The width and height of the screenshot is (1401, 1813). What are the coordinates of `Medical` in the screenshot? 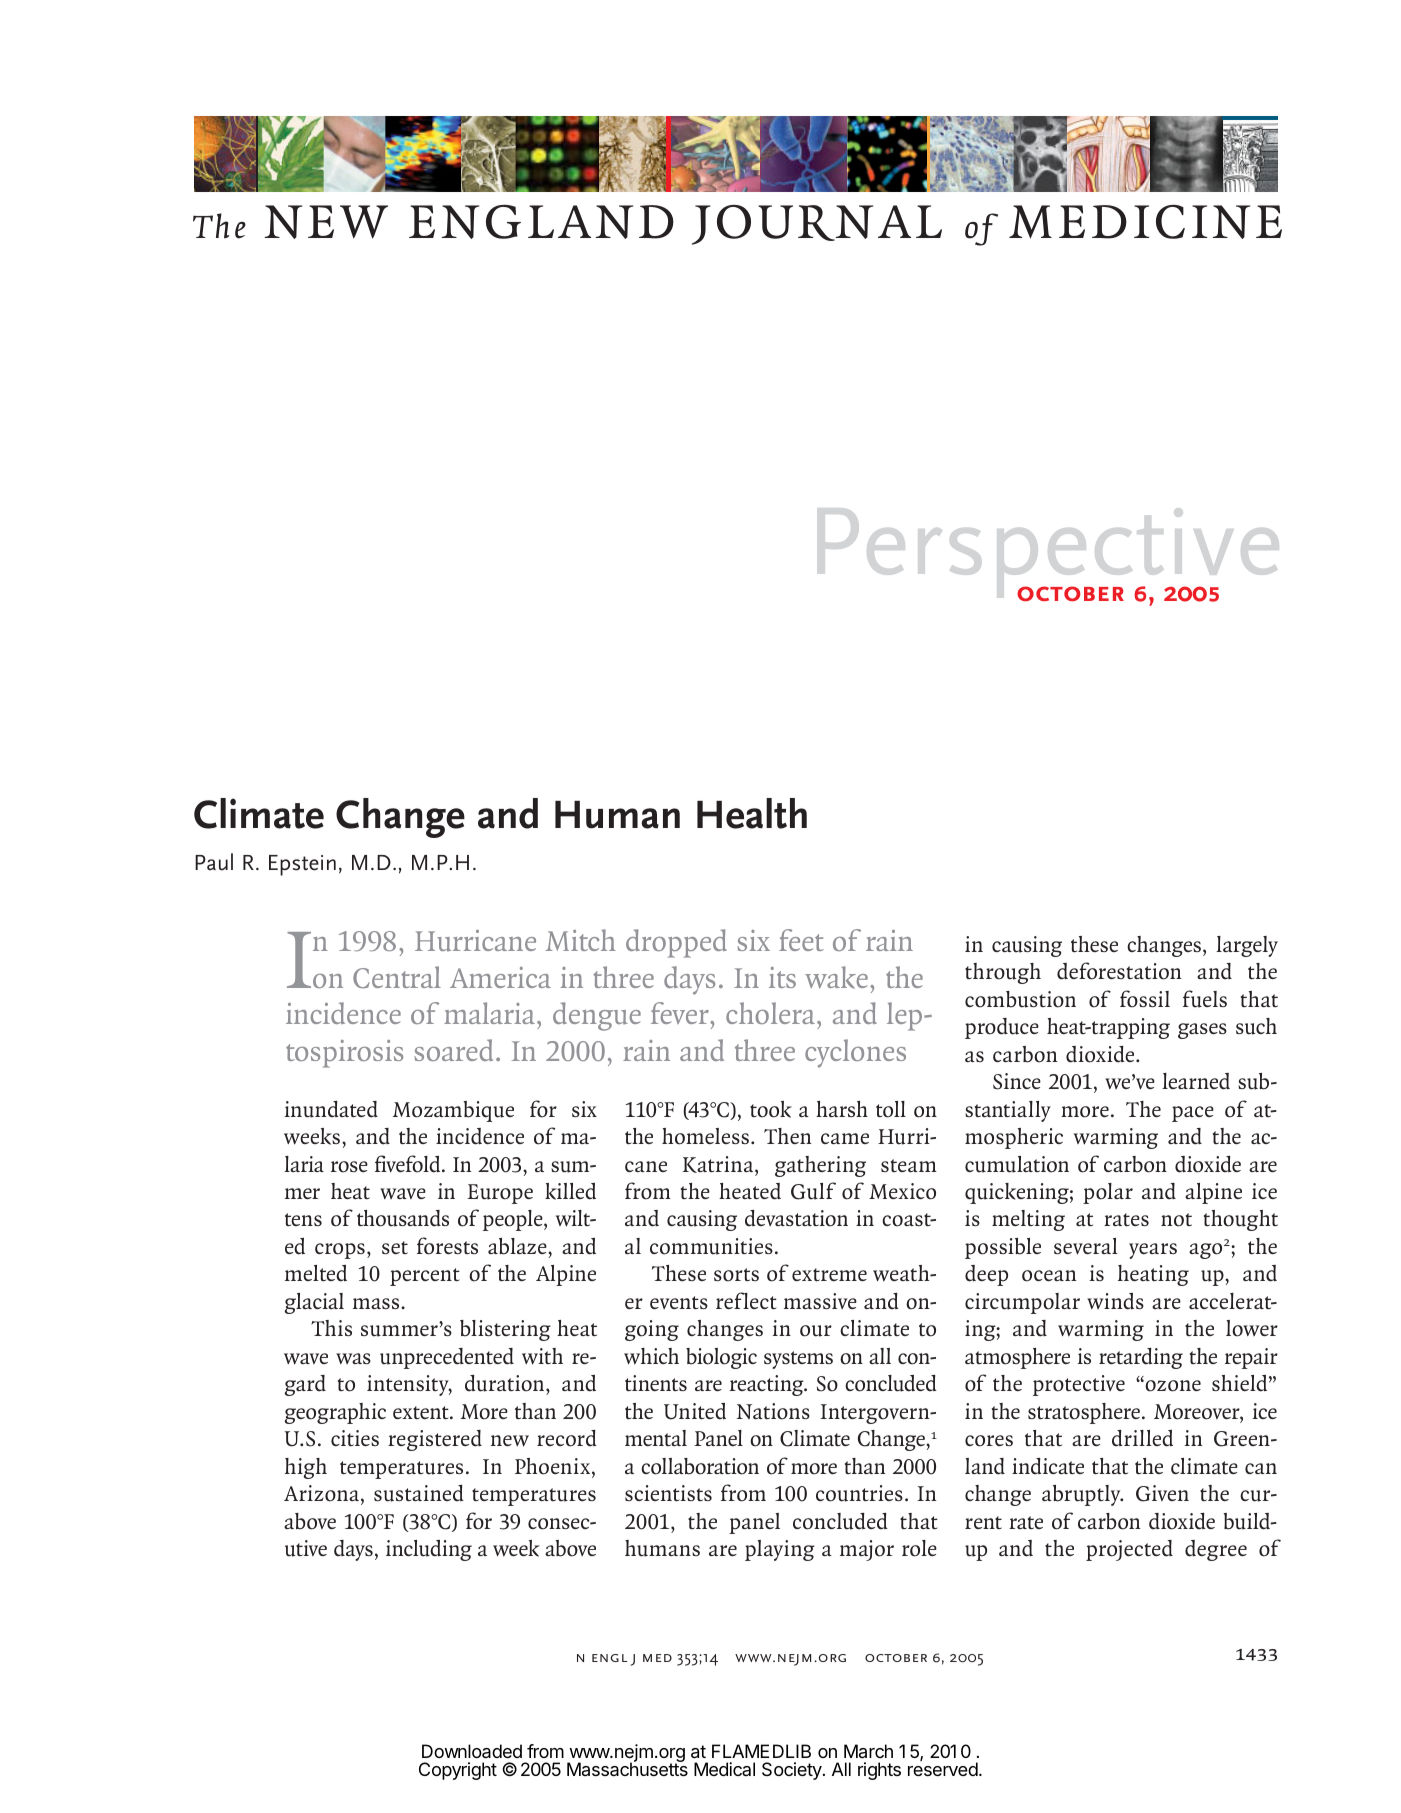 It's located at (724, 1769).
